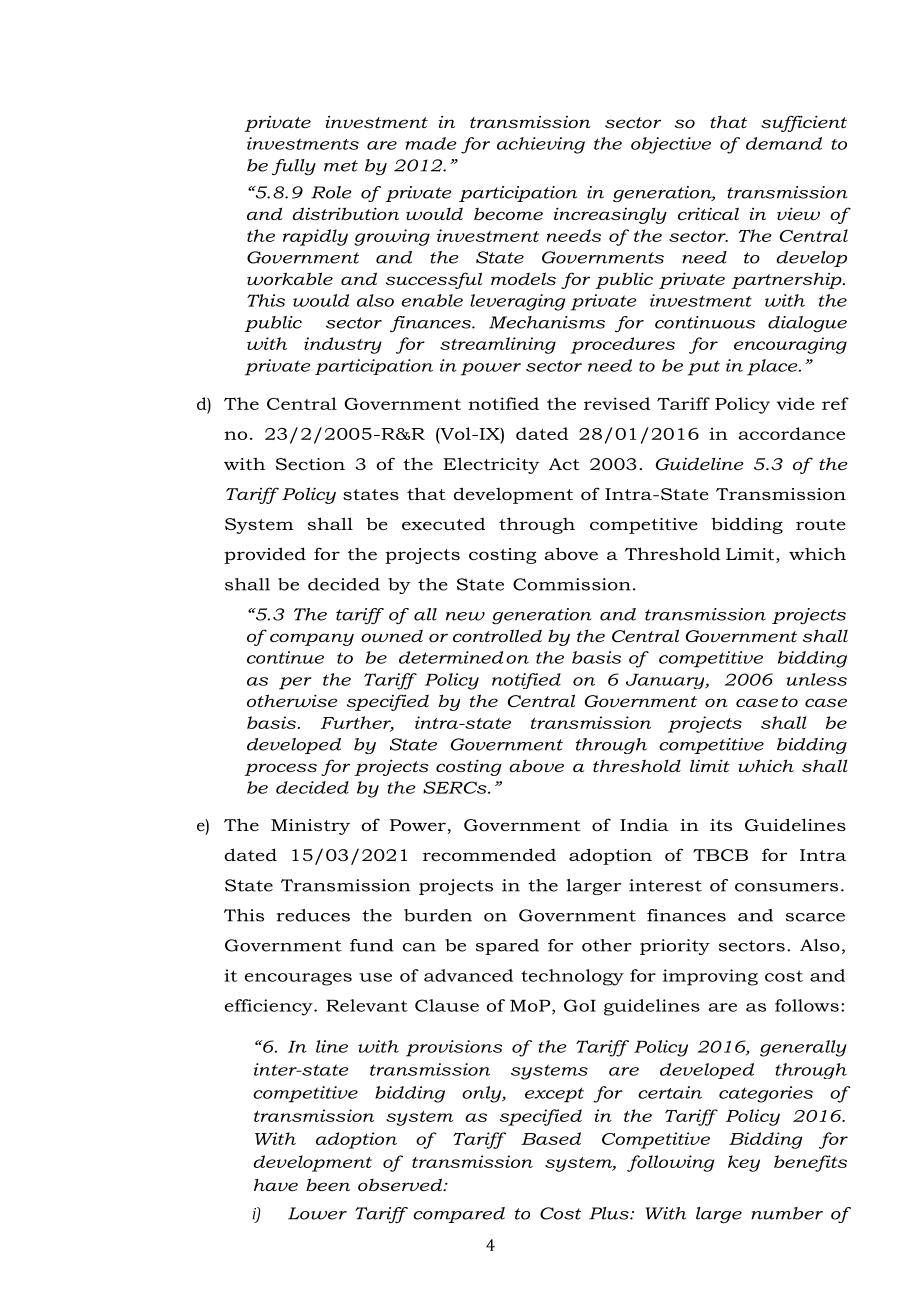 This page has height=1308, width=924. What do you see at coordinates (784, 143) in the page?
I see `demand` at bounding box center [784, 143].
